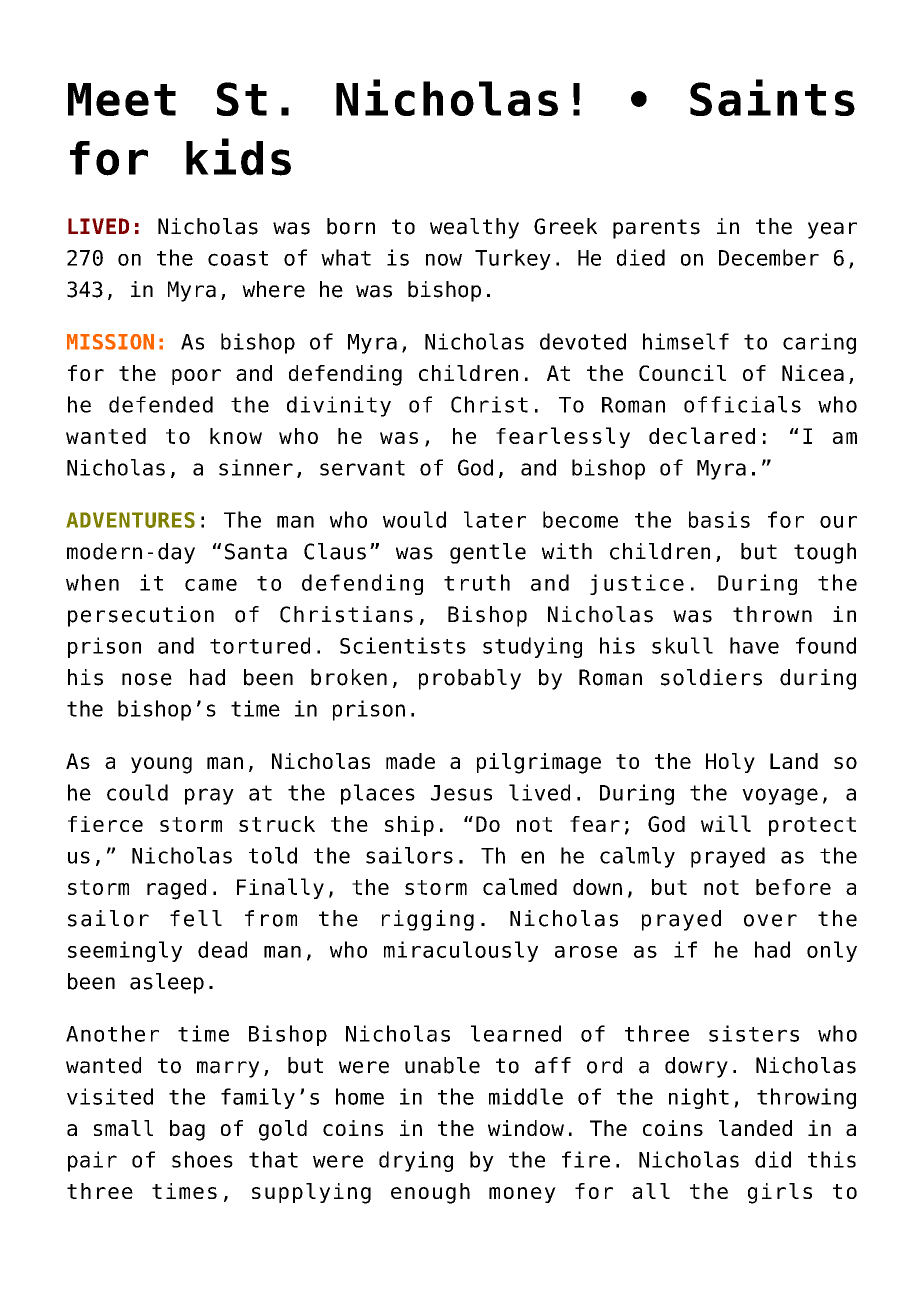 This page has height=1308, width=924. Describe the element at coordinates (137, 792) in the page. I see `could` at that location.
